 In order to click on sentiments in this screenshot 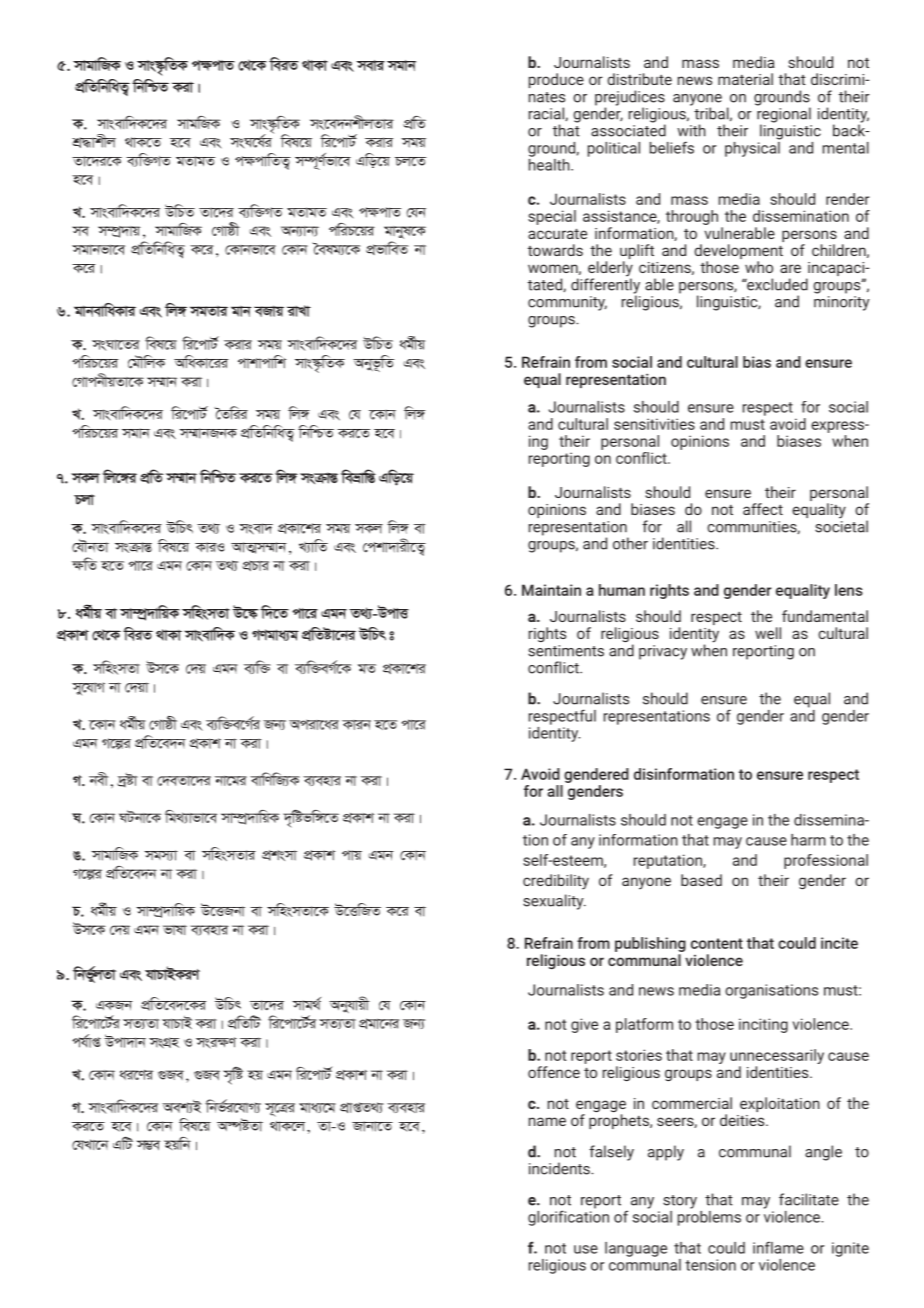, I will do `click(566, 651)`.
